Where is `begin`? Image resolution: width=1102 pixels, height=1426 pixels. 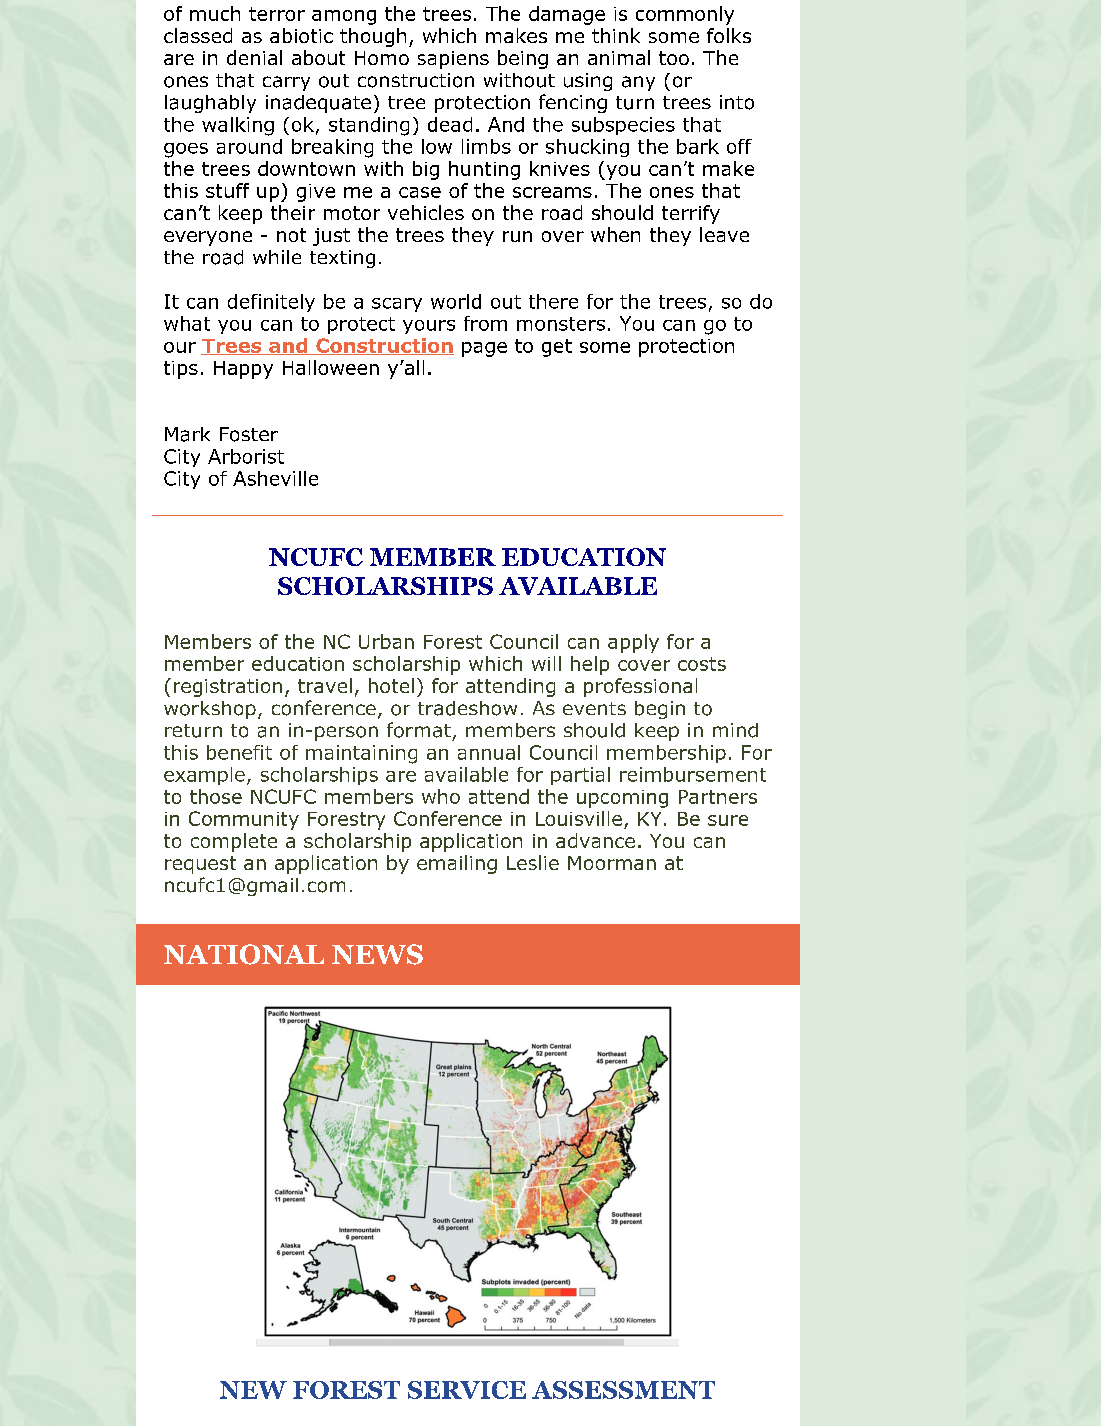 begin is located at coordinates (660, 710).
